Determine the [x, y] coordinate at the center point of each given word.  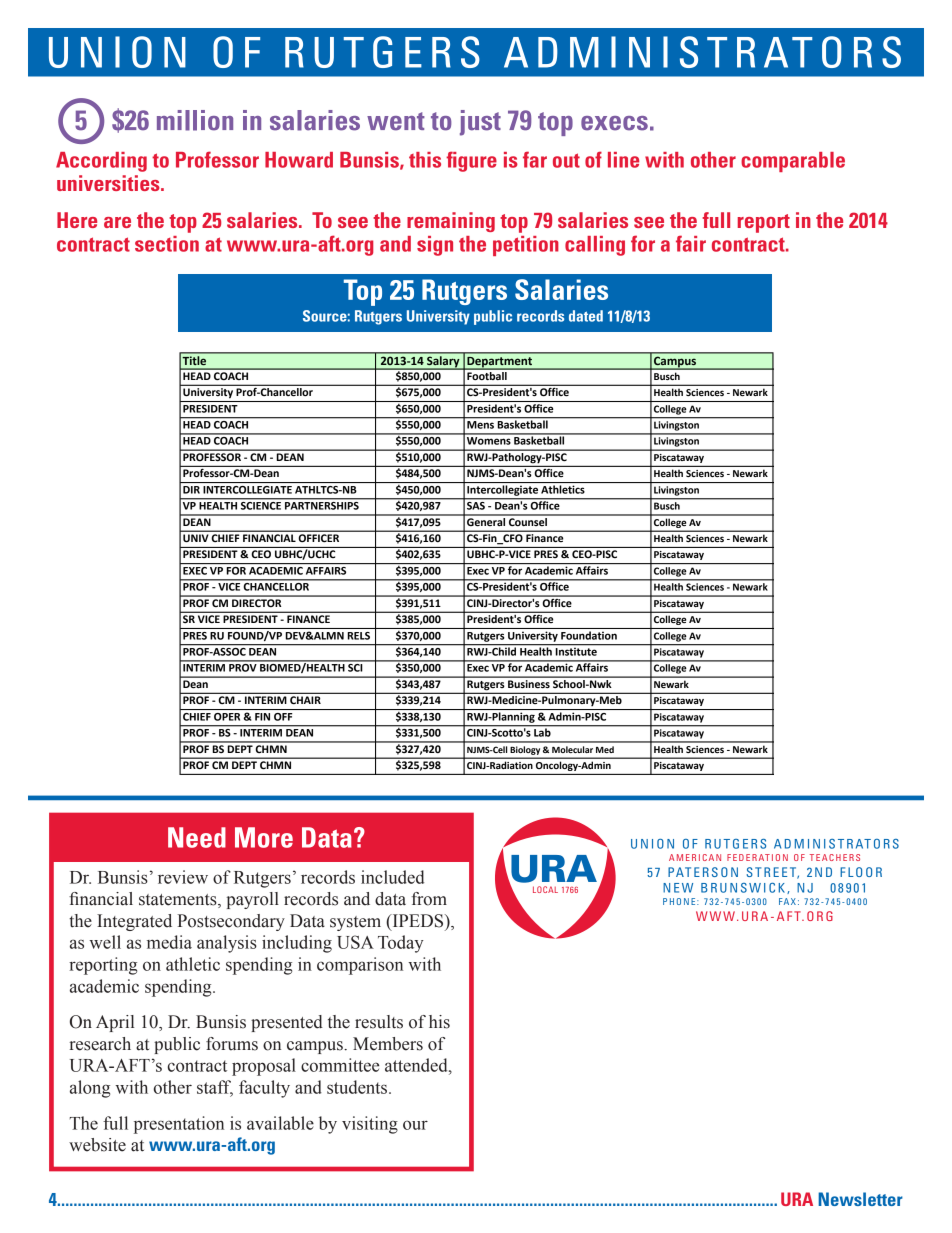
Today [401, 944]
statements [179, 901]
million [195, 120]
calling [595, 246]
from [429, 899]
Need [197, 837]
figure [471, 161]
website [97, 1145]
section [167, 244]
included [392, 877]
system [355, 923]
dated [586, 316]
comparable [793, 162]
